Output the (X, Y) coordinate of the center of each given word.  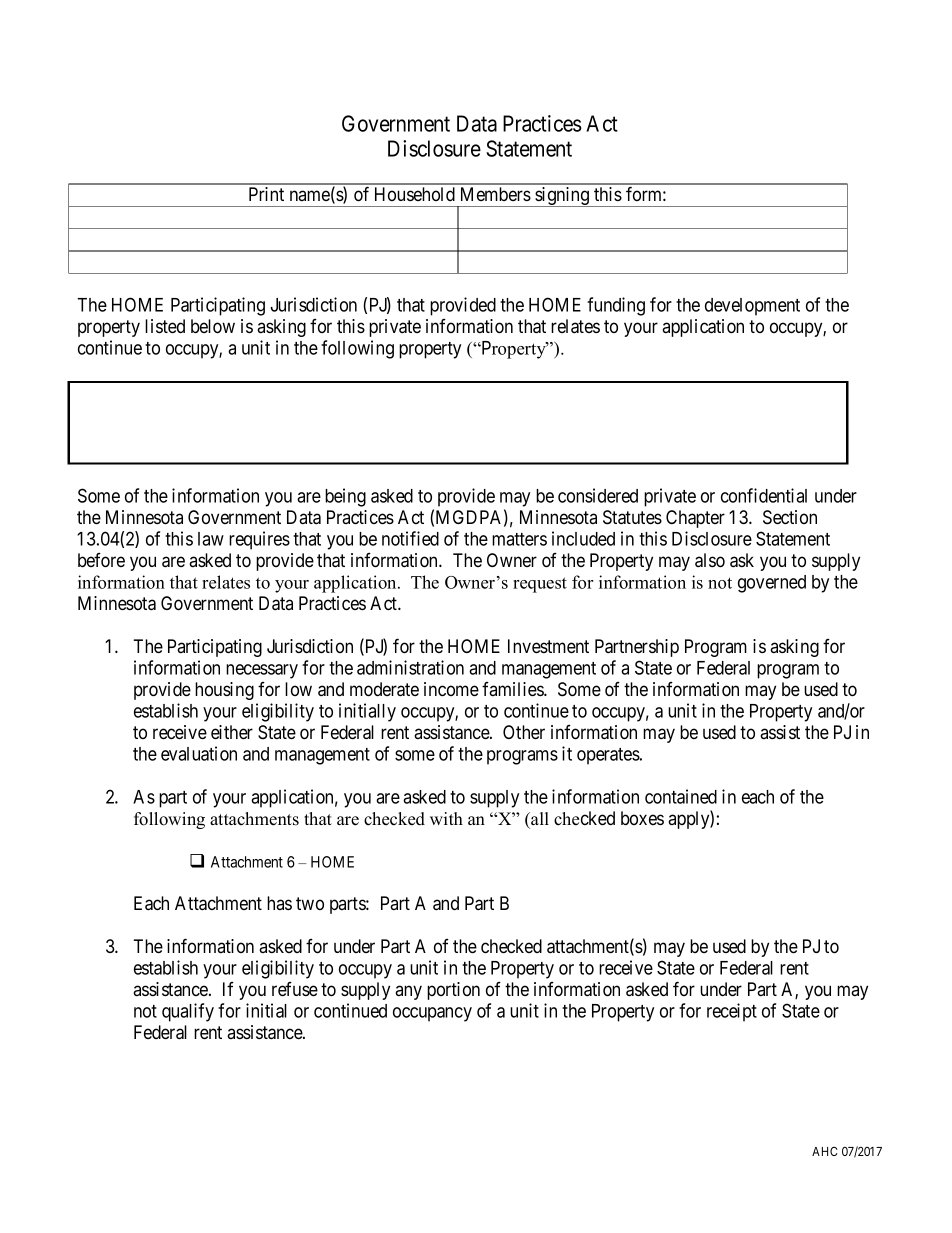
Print (266, 194)
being (345, 497)
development (752, 307)
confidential (764, 495)
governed (772, 584)
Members (496, 194)
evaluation (199, 753)
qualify (188, 1012)
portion (453, 991)
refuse (295, 989)
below (213, 326)
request (540, 585)
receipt (732, 1012)
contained (681, 796)
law (211, 539)
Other (524, 732)
